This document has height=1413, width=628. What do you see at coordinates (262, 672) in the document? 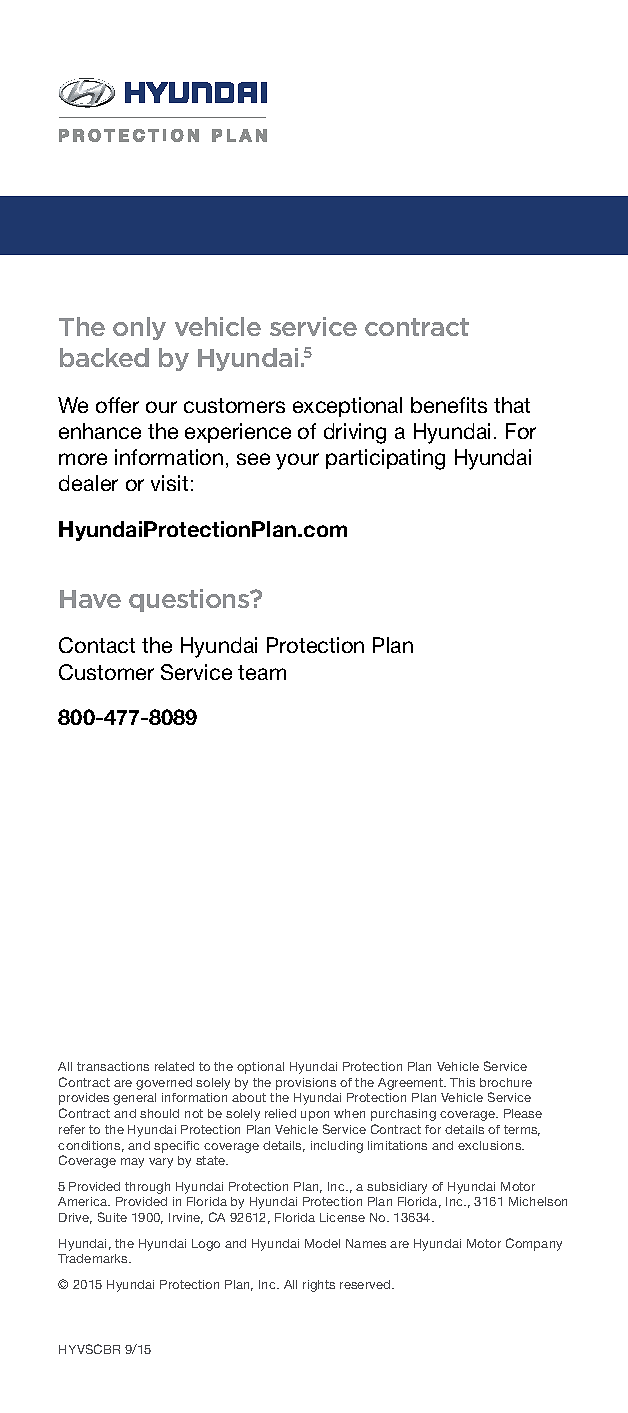
I see `team` at bounding box center [262, 672].
